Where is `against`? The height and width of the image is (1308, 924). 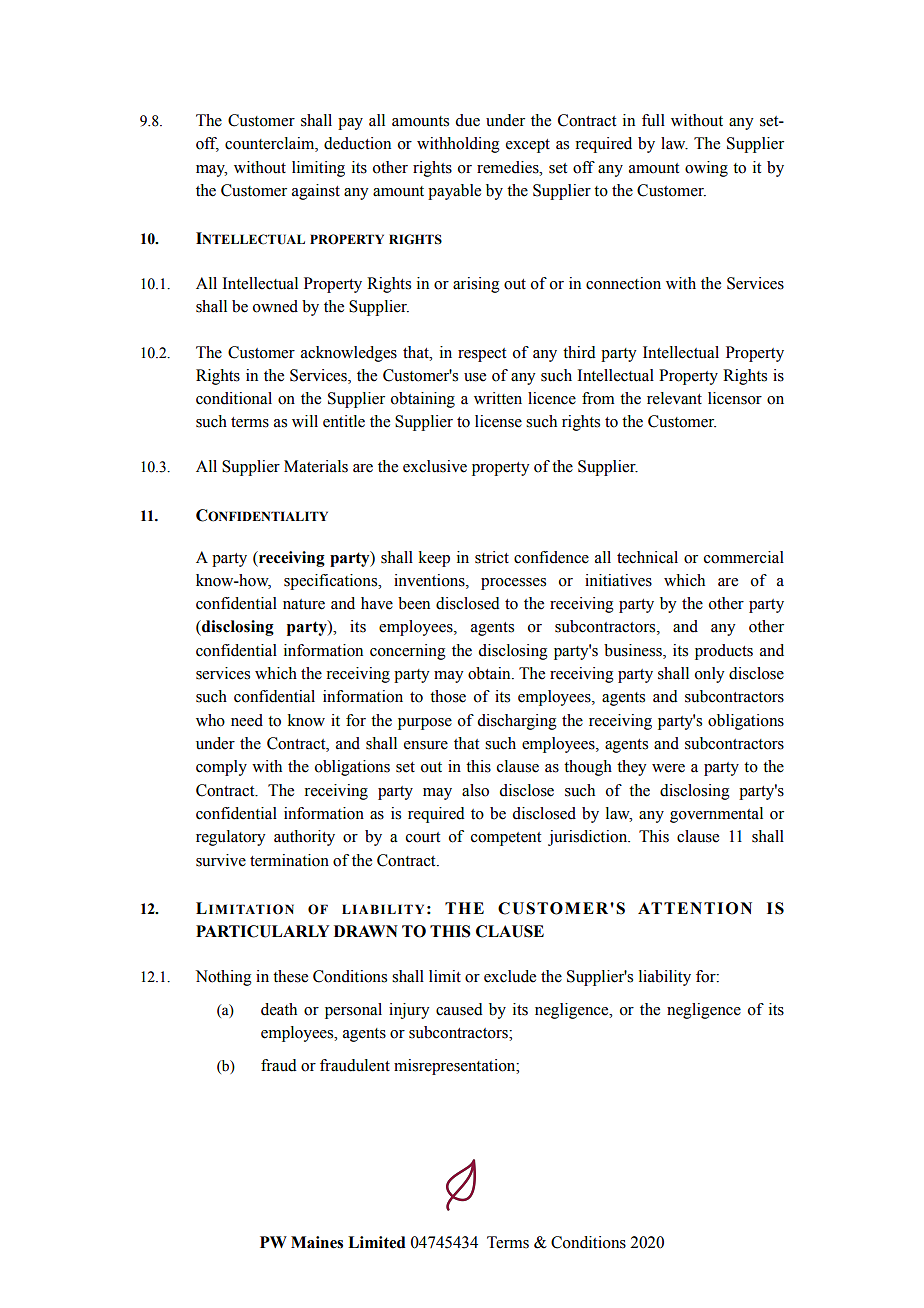 against is located at coordinates (316, 192).
